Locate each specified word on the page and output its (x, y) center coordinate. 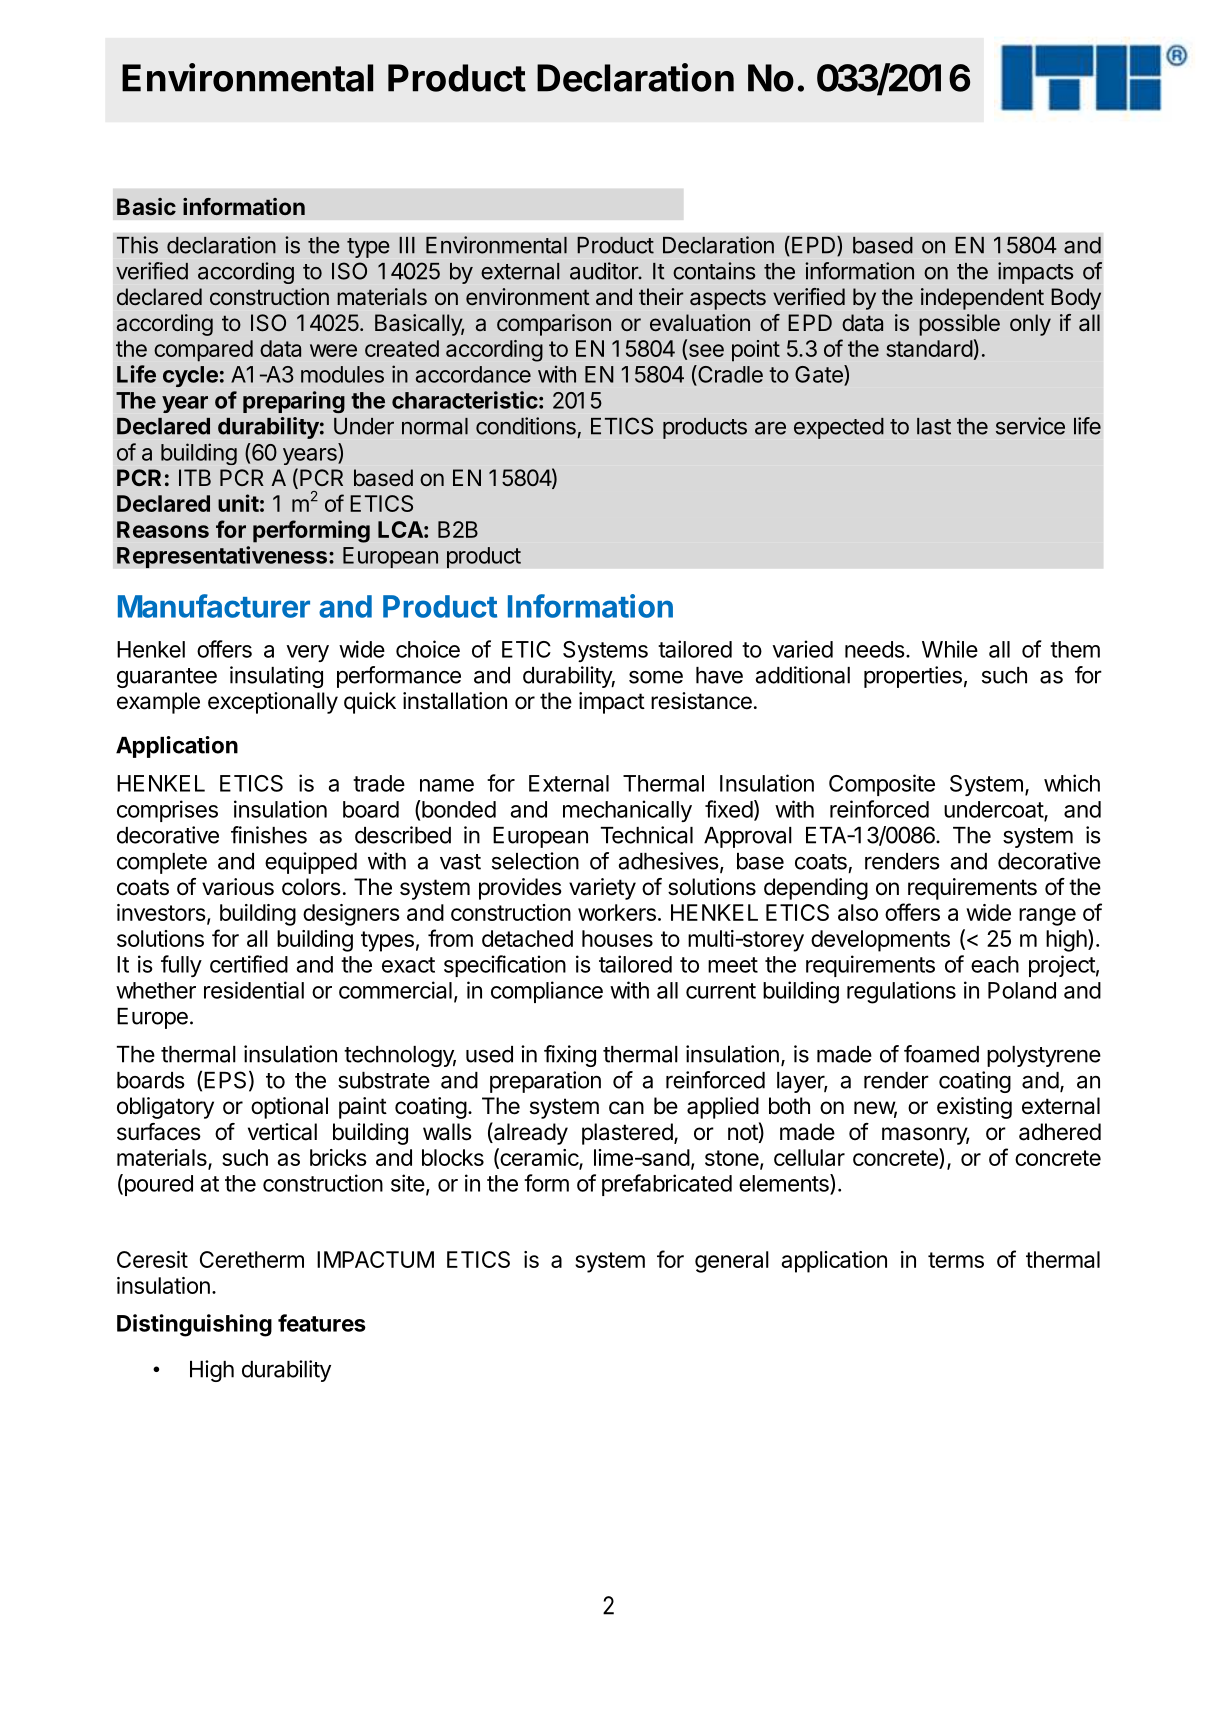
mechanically (627, 811)
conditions (526, 426)
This (137, 245)
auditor (605, 271)
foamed (941, 1054)
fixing (570, 1056)
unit (238, 503)
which (1072, 783)
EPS (225, 1080)
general (732, 1262)
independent (982, 299)
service (1030, 426)
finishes (269, 835)
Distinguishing (194, 1325)
